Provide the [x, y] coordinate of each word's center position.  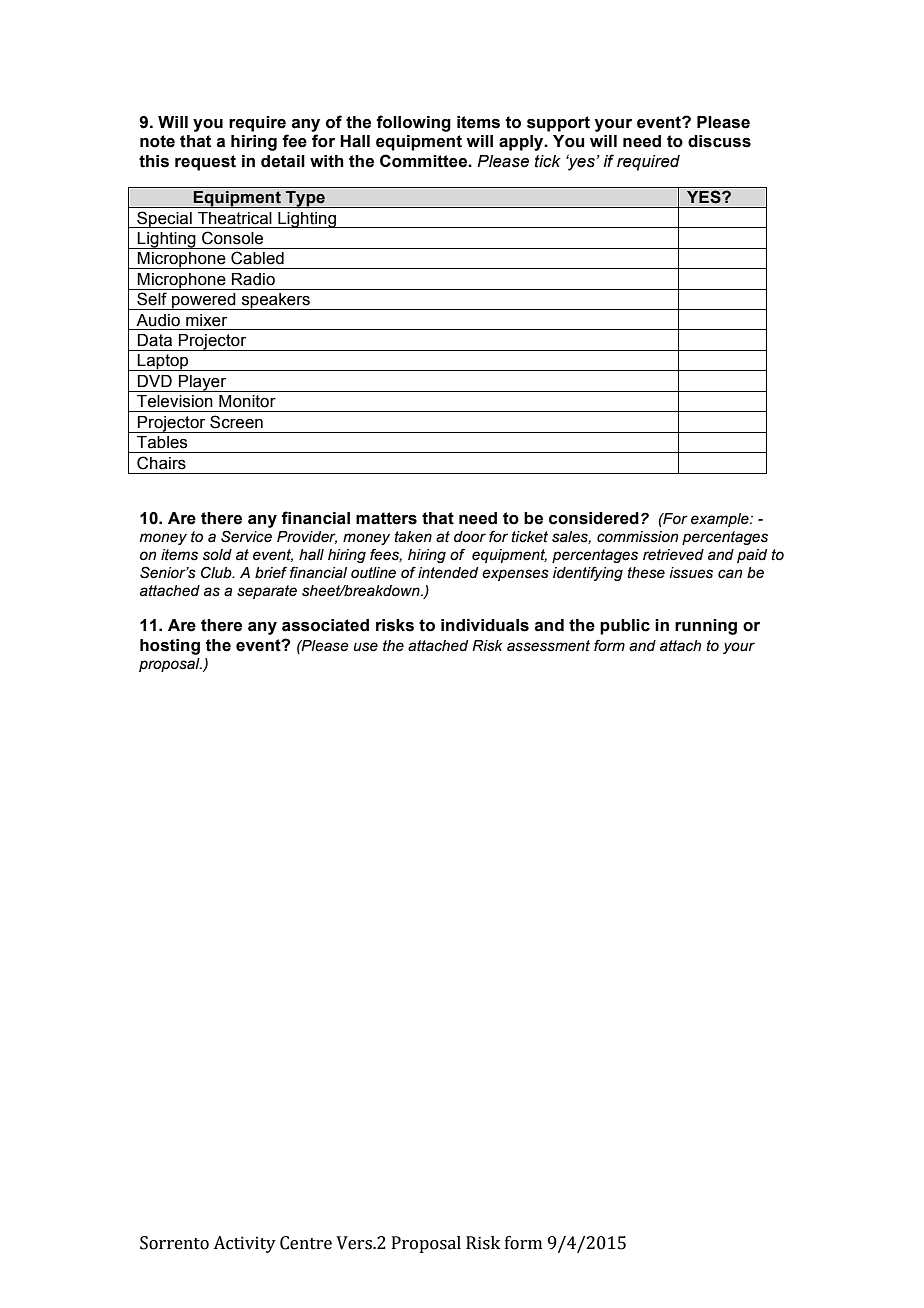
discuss [719, 141]
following [413, 123]
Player [203, 383]
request [205, 163]
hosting [170, 647]
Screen [236, 422]
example [721, 520]
